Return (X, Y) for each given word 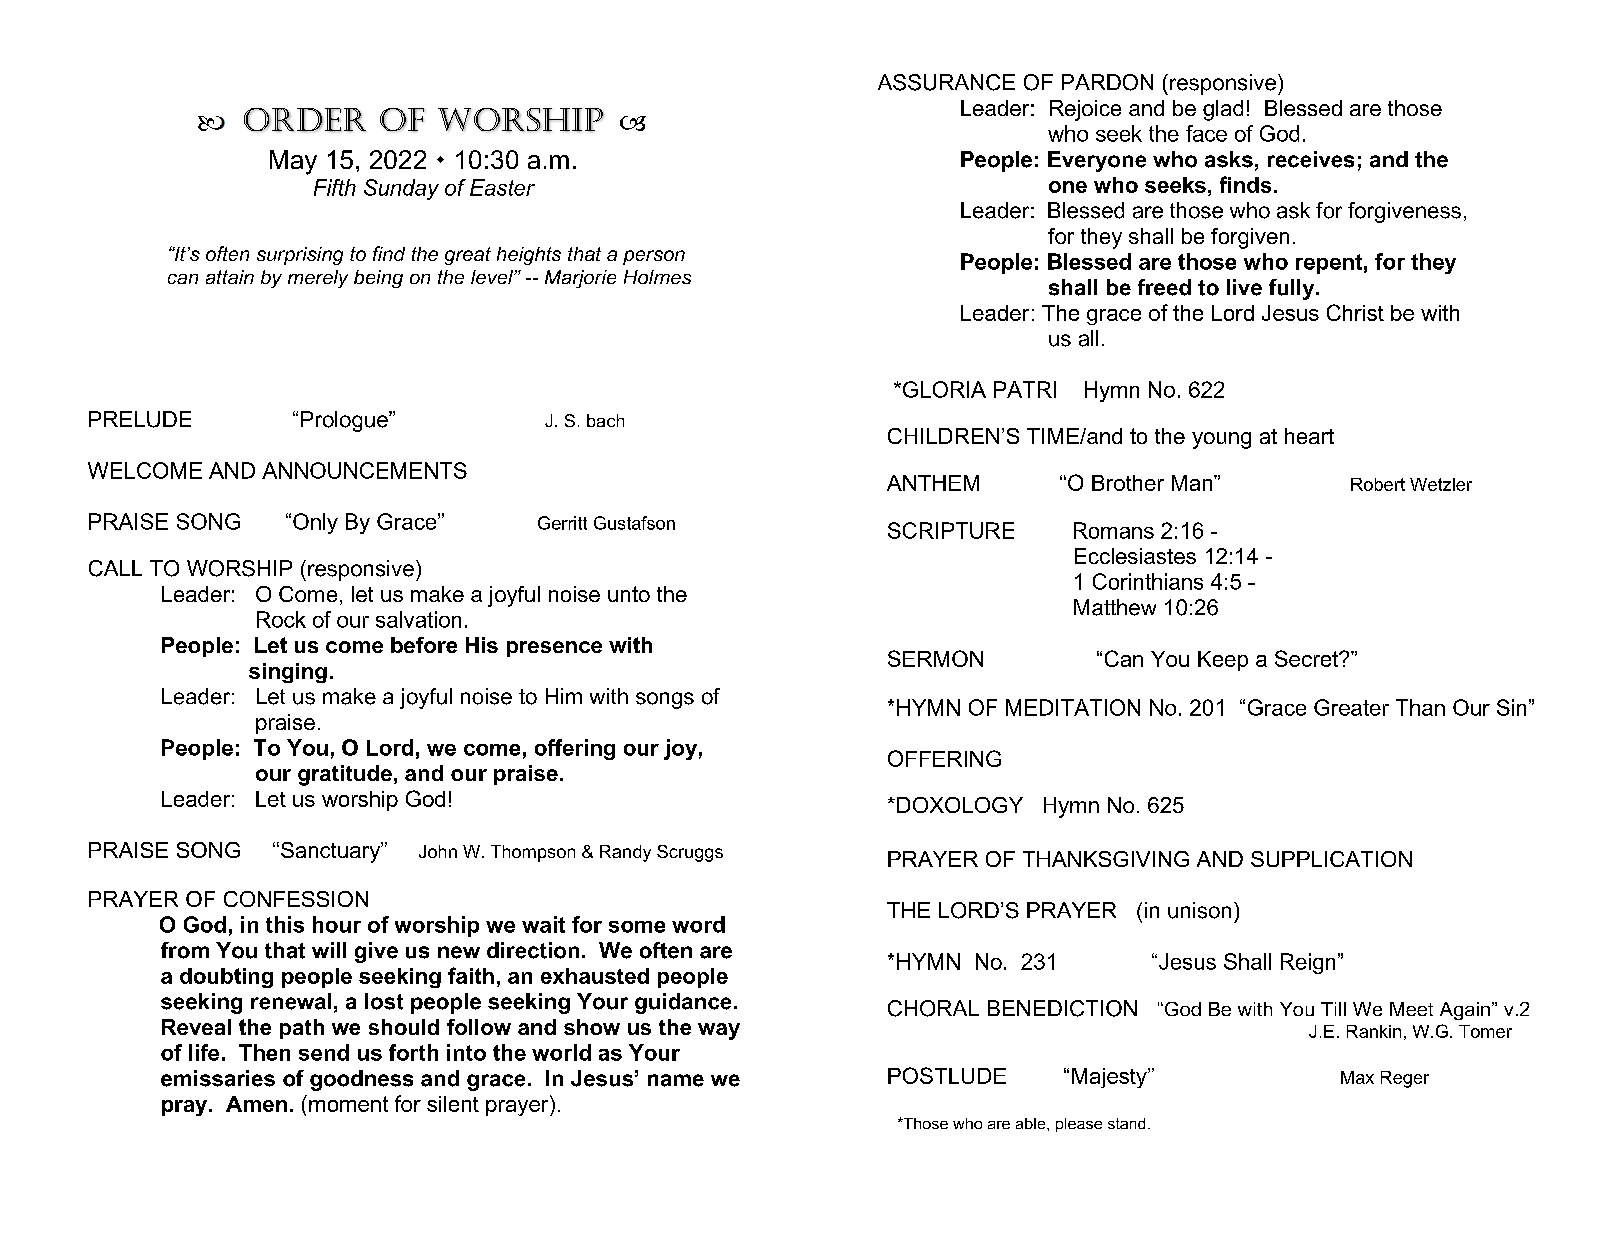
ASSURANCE (946, 82)
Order (305, 120)
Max (1357, 1077)
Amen (256, 1104)
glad (1223, 110)
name (676, 1080)
